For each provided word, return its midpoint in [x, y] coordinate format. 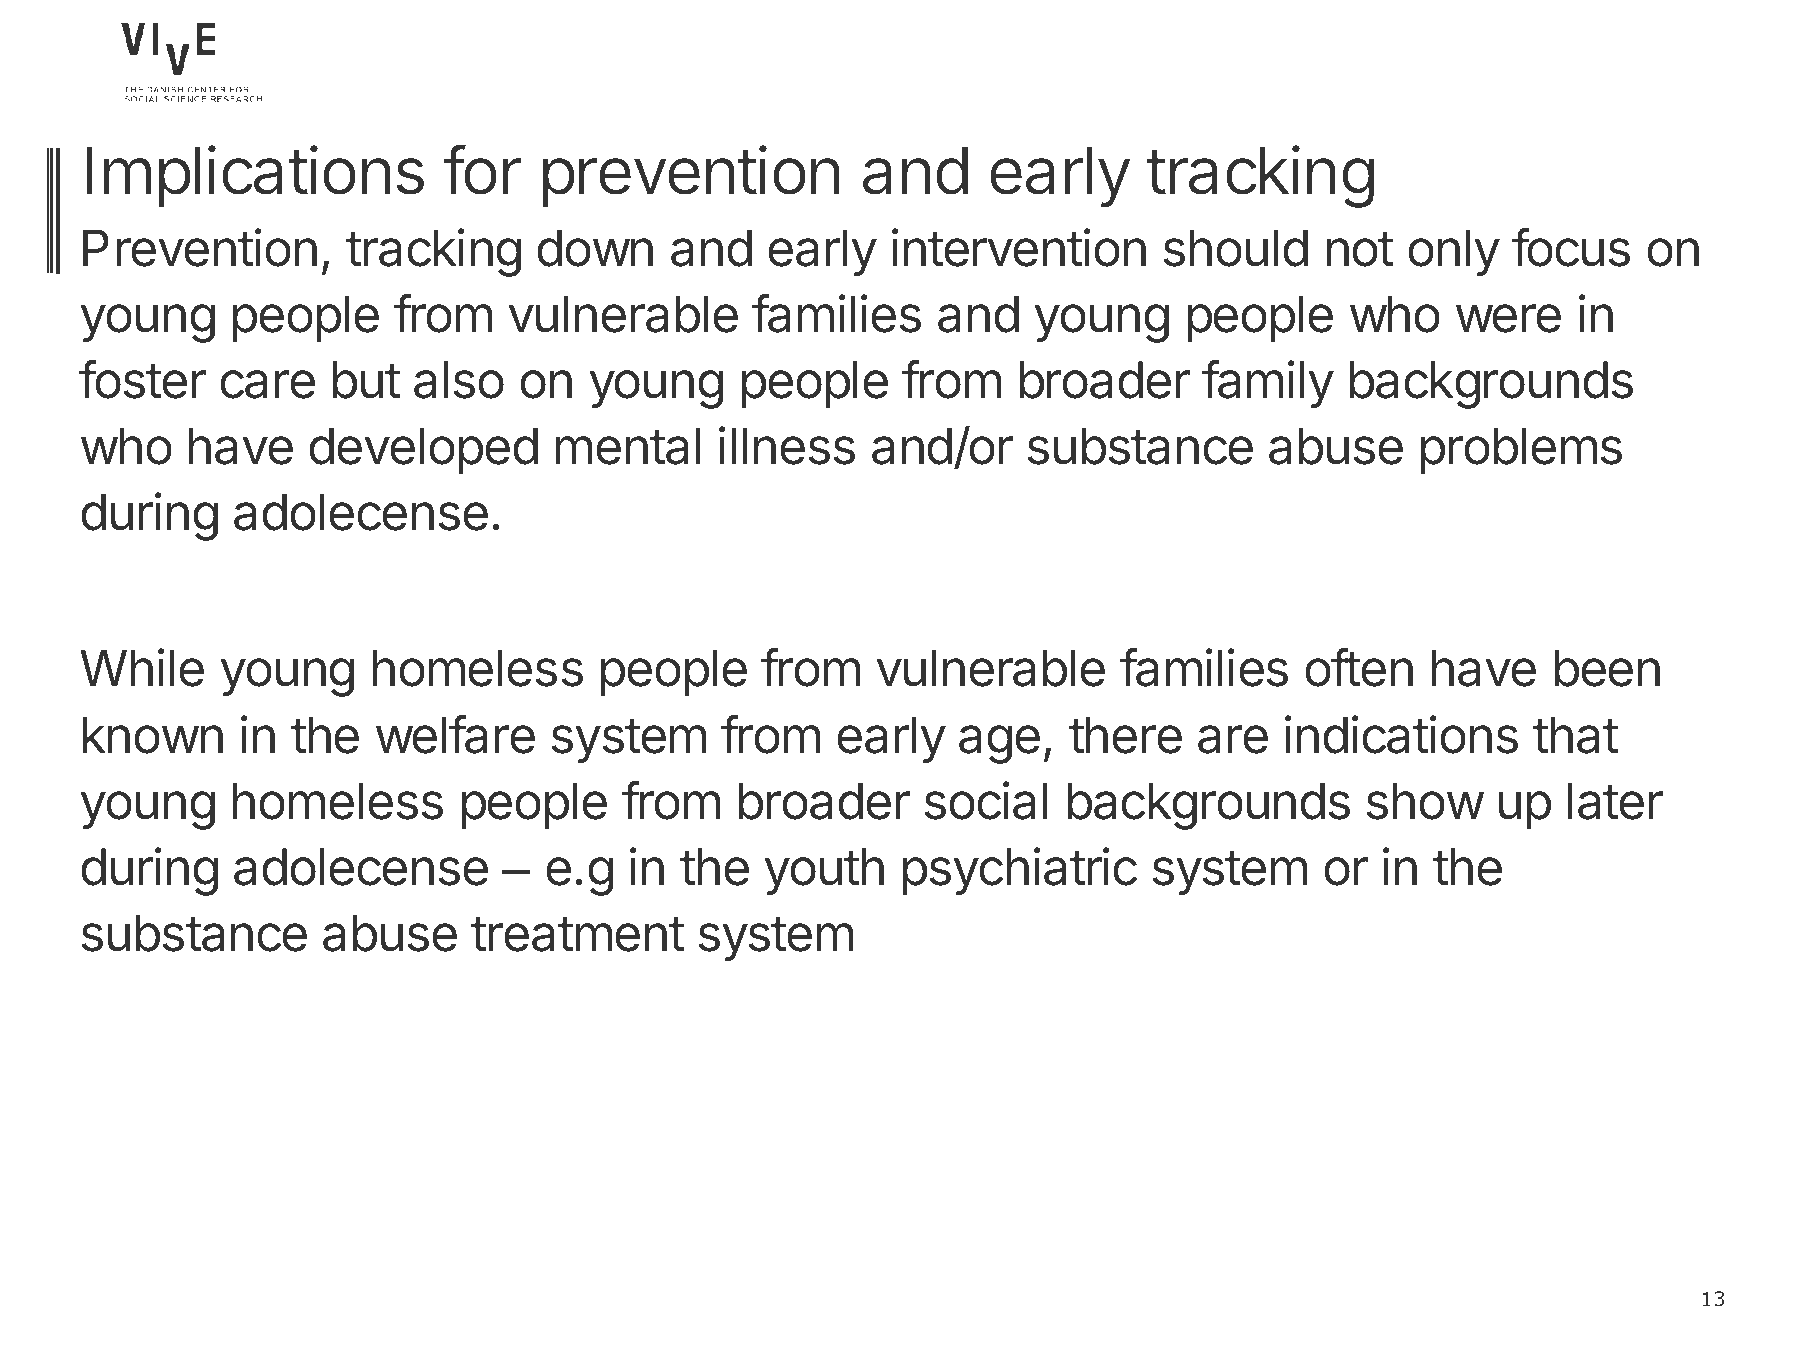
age [999, 744]
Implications [255, 176]
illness [787, 445]
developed [423, 450]
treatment [578, 934]
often [1359, 667]
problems [1521, 450]
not [1360, 249]
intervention [1019, 247]
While [142, 667]
